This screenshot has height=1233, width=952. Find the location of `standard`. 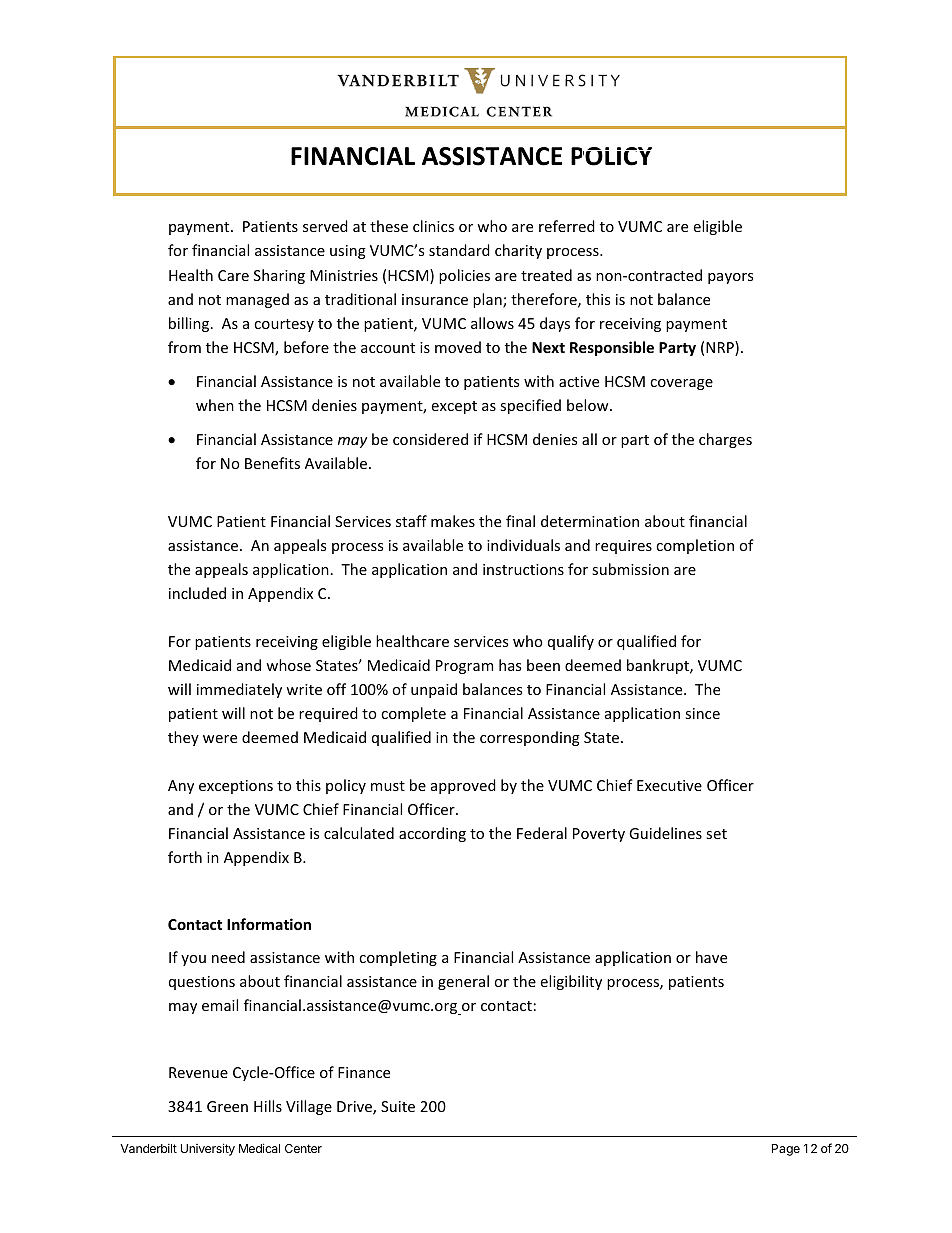

standard is located at coordinates (459, 250).
